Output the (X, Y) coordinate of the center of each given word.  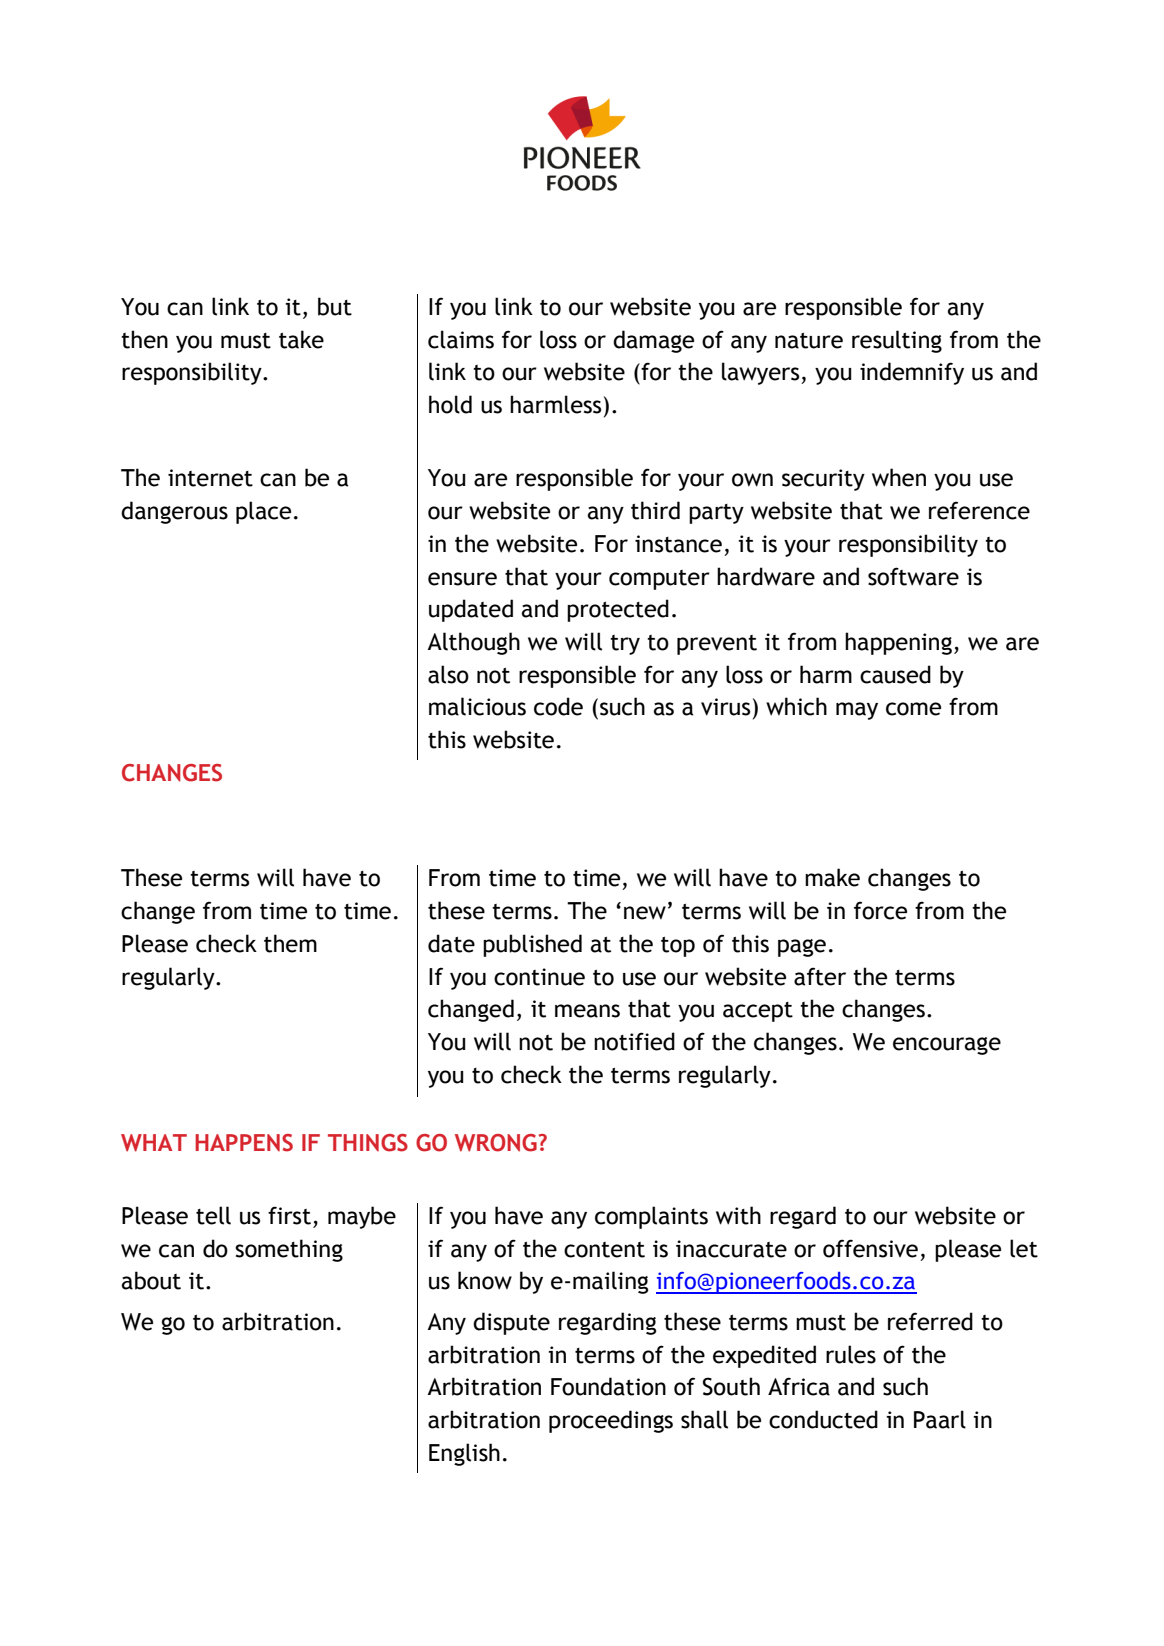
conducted (823, 1419)
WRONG (496, 1143)
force (880, 910)
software (913, 576)
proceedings (611, 1421)
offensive (870, 1248)
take (301, 339)
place (263, 512)
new (645, 913)
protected (618, 610)
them (290, 943)
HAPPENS (244, 1143)
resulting (897, 341)
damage (653, 341)
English (464, 1454)
